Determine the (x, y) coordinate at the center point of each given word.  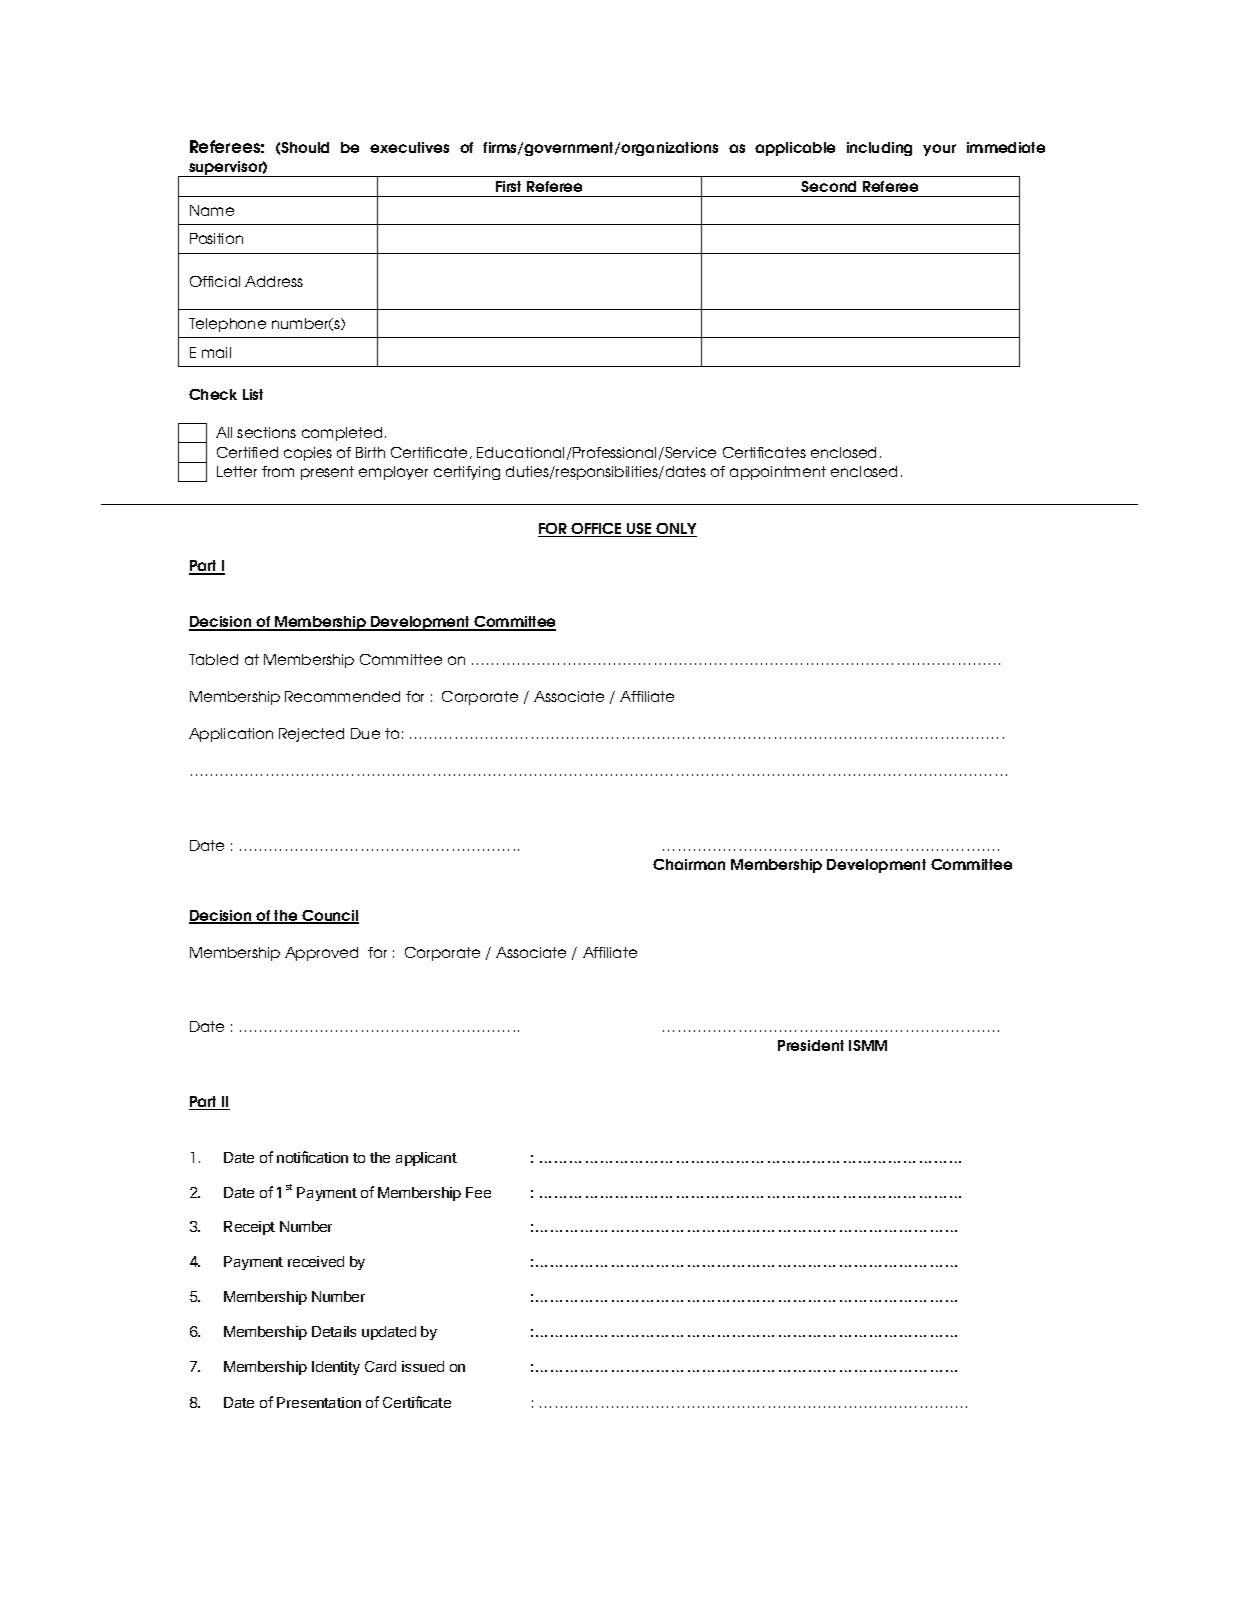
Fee (478, 1192)
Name (212, 210)
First (508, 186)
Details (334, 1331)
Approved (321, 954)
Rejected (311, 735)
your (939, 150)
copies (308, 454)
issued (423, 1366)
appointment (778, 473)
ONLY (676, 530)
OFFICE (596, 530)
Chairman (689, 864)
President (811, 1045)
